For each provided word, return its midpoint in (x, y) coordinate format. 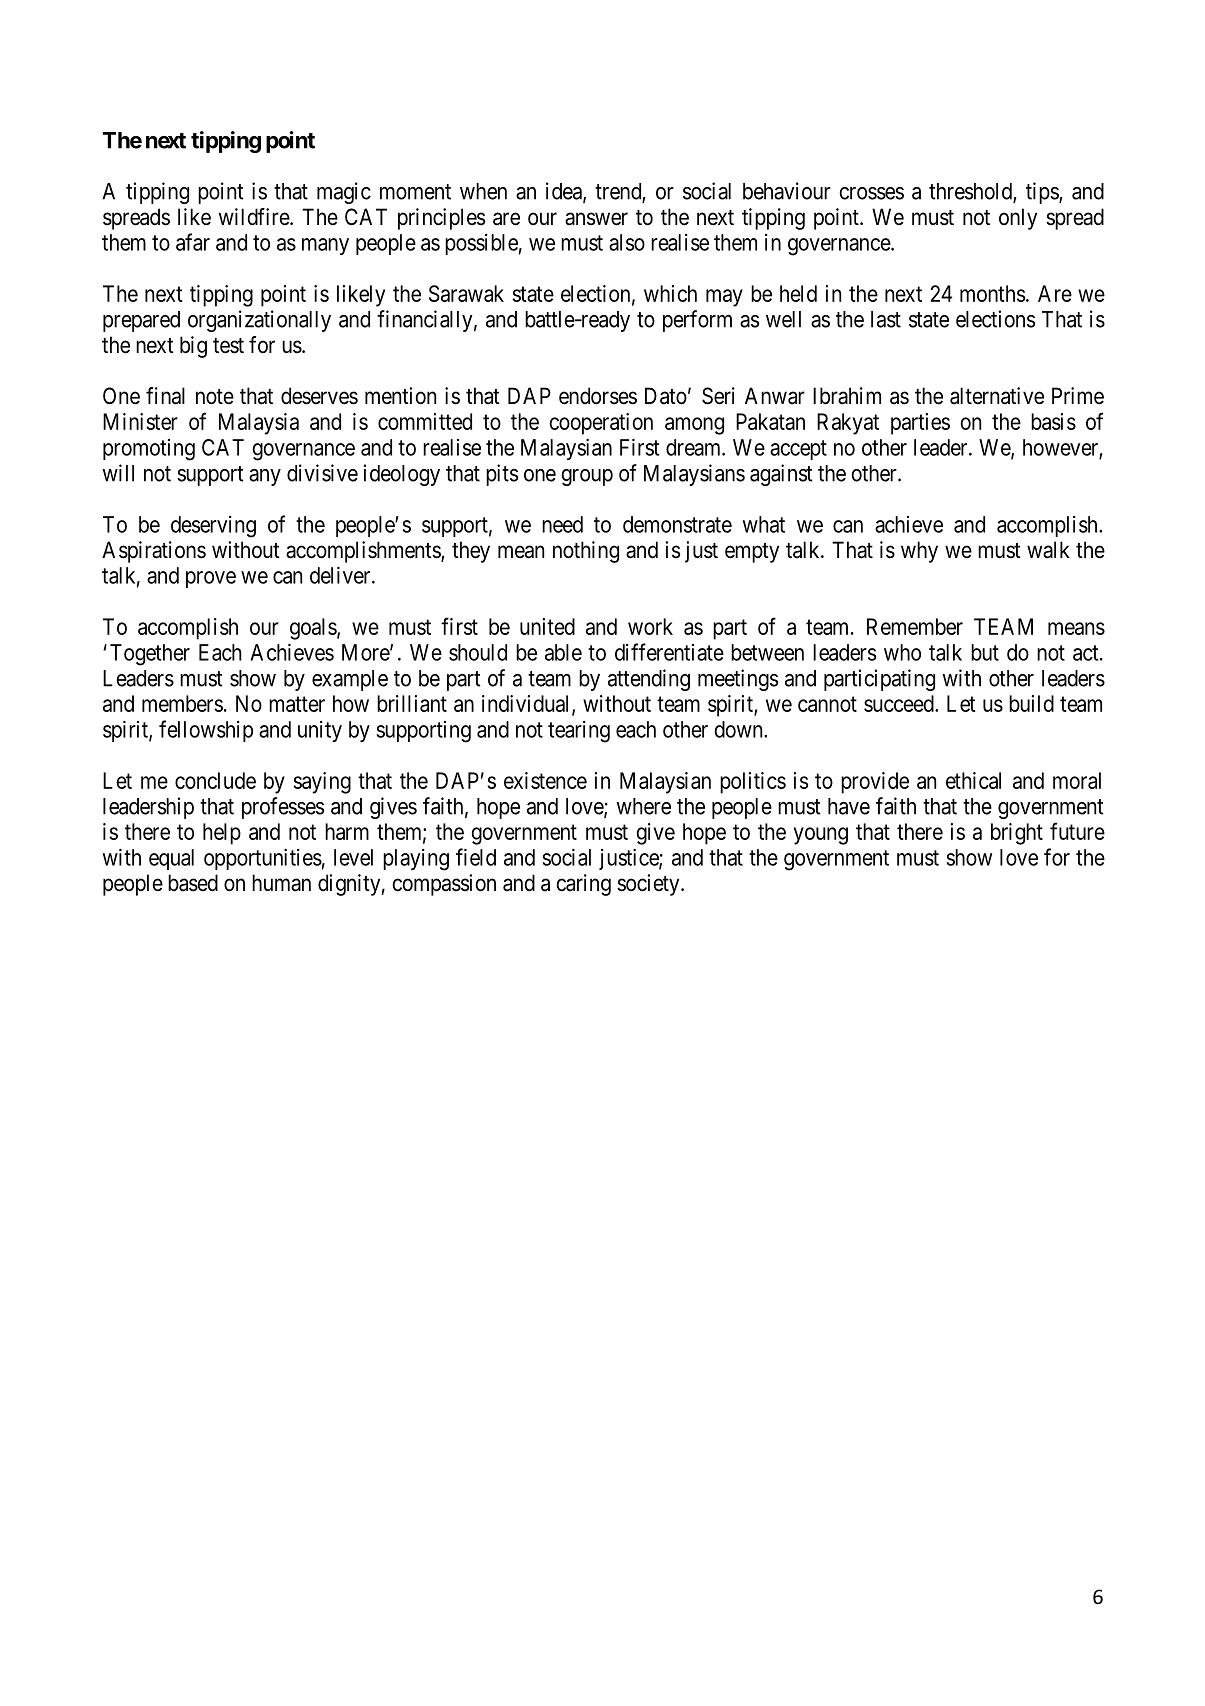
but (985, 652)
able (563, 652)
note (215, 397)
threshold (971, 192)
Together (150, 655)
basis (1053, 421)
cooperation (601, 424)
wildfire (255, 217)
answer (596, 219)
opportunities (263, 859)
